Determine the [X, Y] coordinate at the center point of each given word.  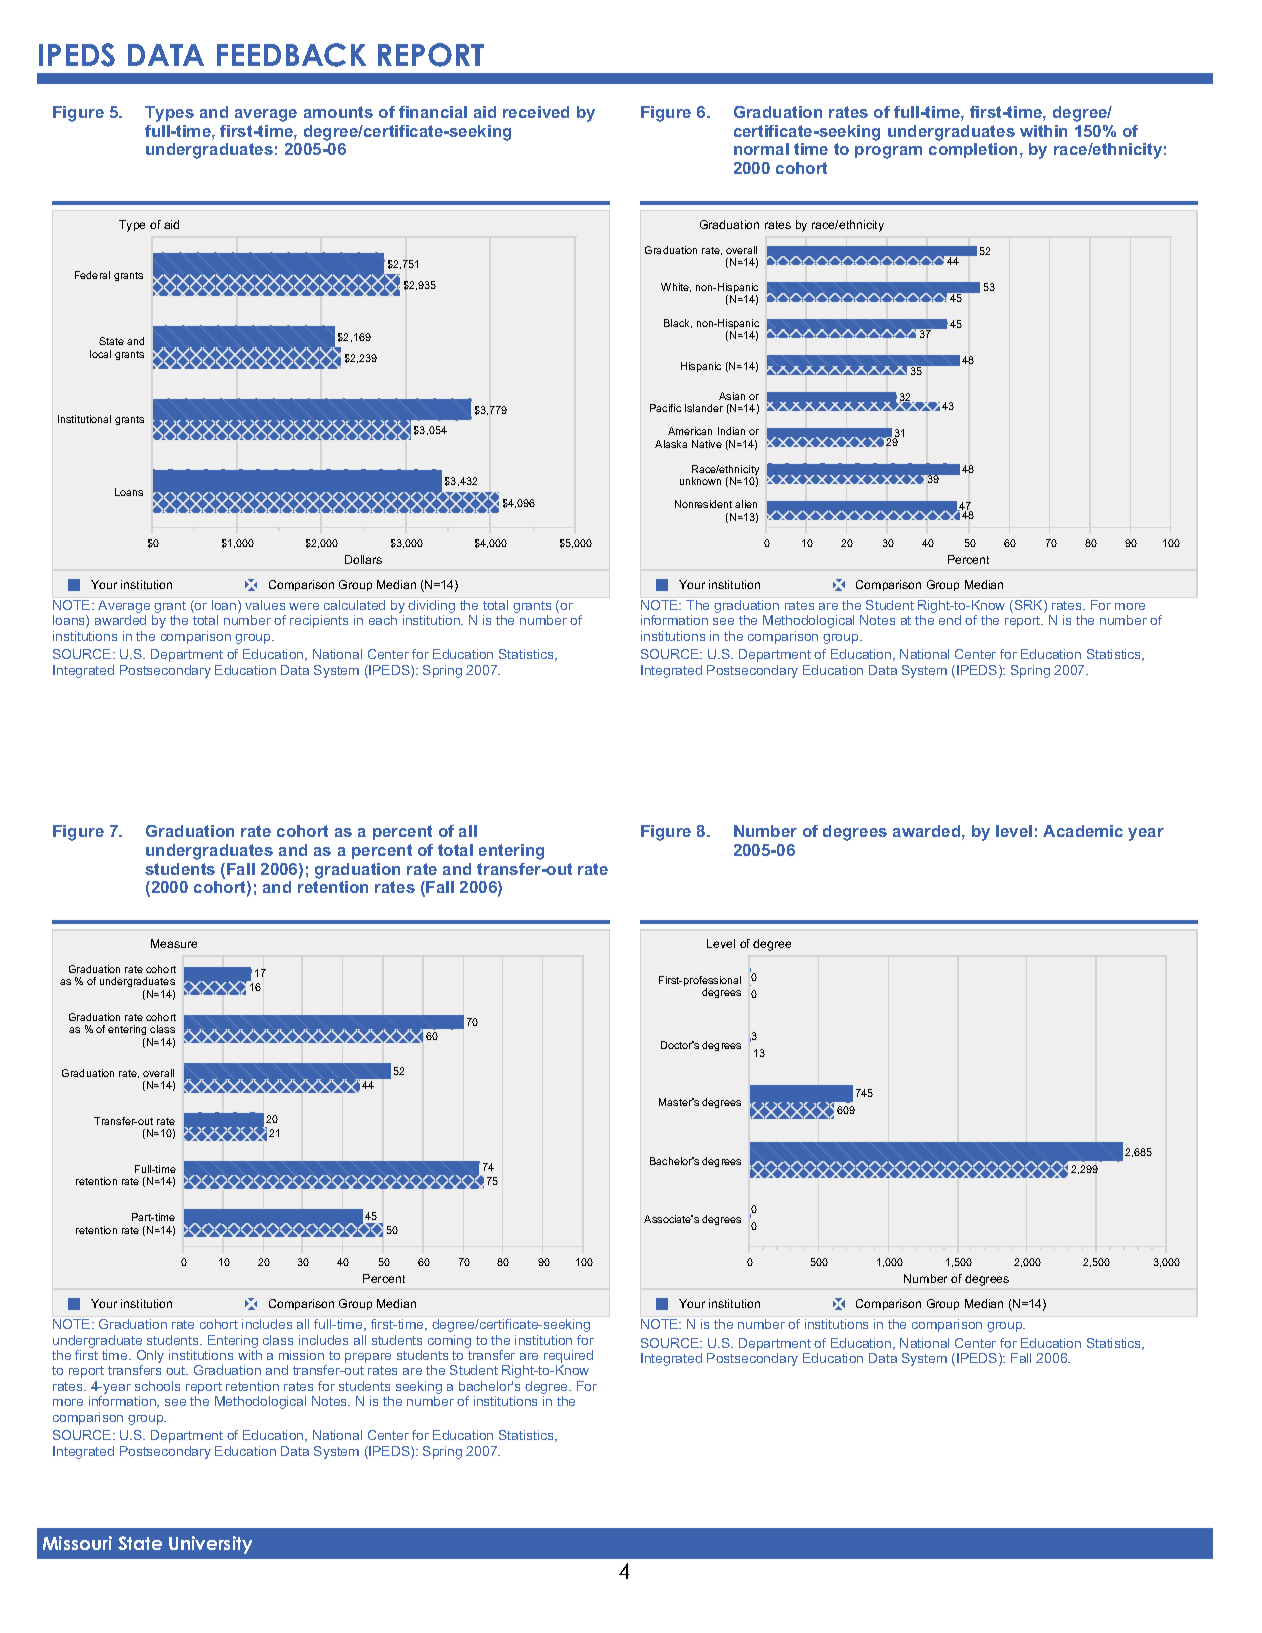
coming [449, 1341]
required [568, 1358]
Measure [174, 943]
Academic [1083, 831]
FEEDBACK [291, 55]
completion [975, 150]
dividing [431, 608]
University [210, 1545]
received [536, 112]
